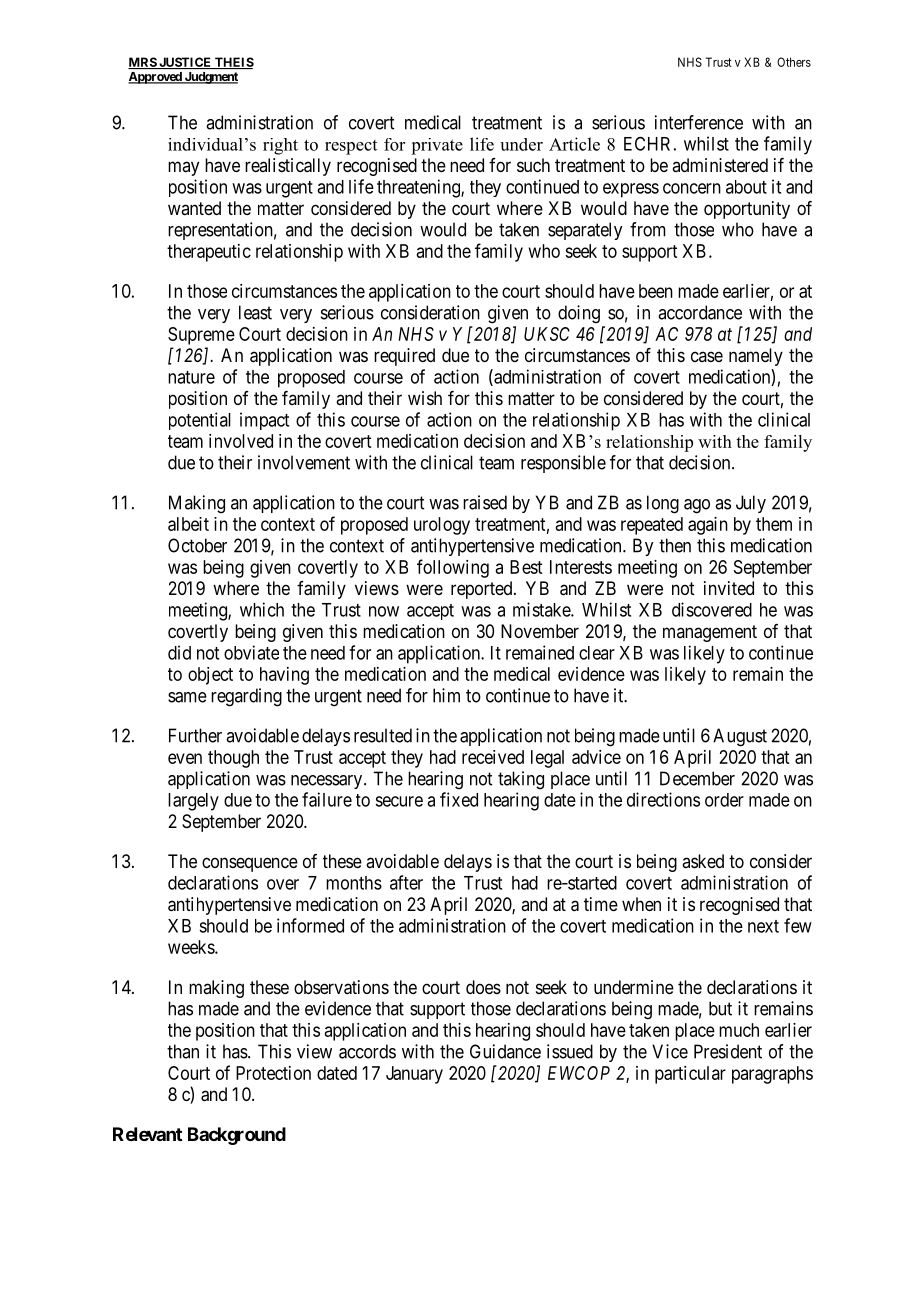 The width and height of the image is (924, 1307). Describe the element at coordinates (210, 78) in the image. I see `Judgment` at that location.
